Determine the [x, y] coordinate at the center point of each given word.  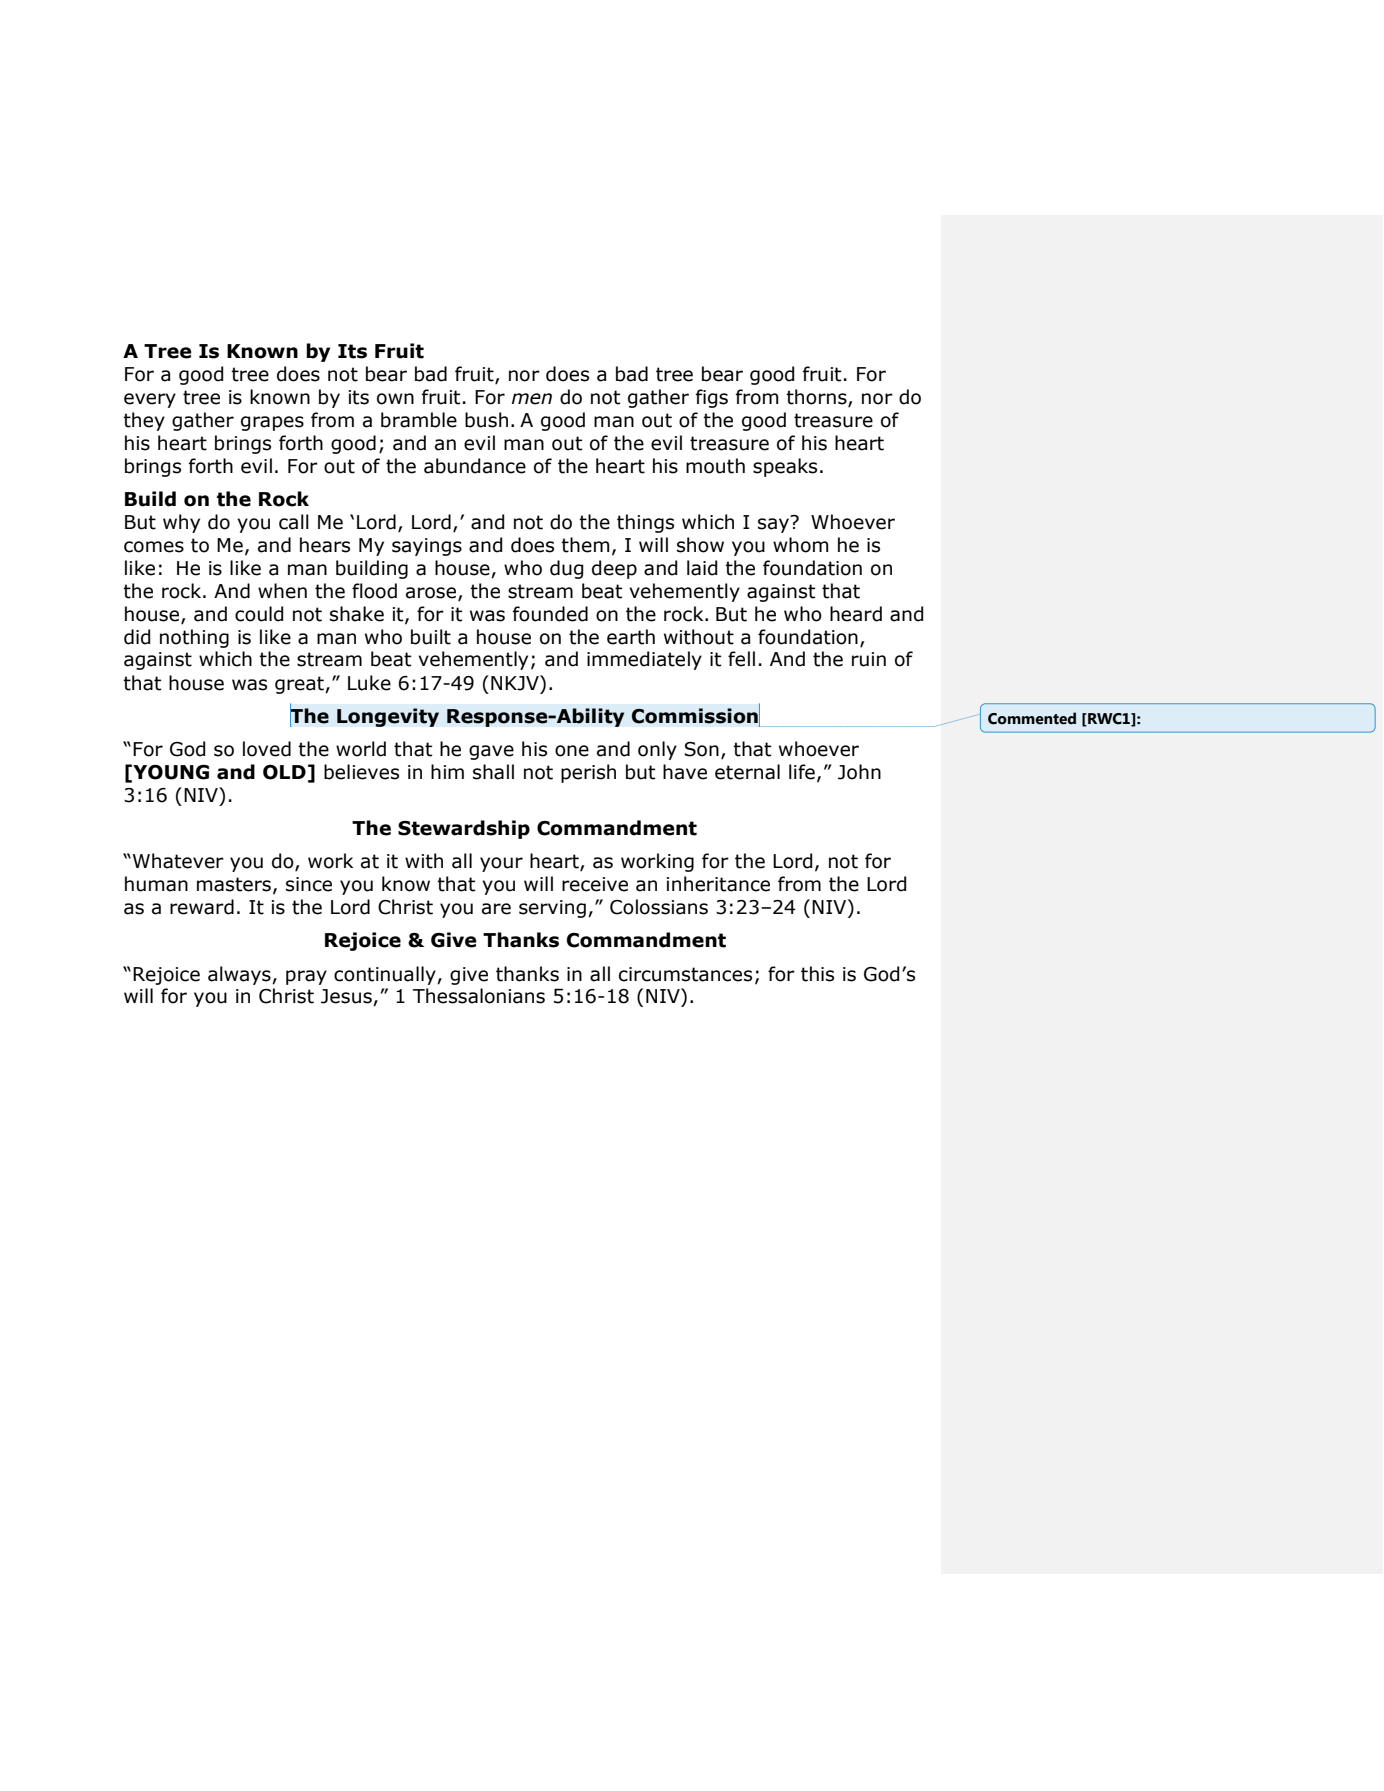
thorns [817, 398]
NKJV [516, 683]
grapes [272, 423]
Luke [369, 683]
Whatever [178, 861]
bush [486, 420]
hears [325, 545]
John [859, 772]
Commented [1032, 718]
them [585, 545]
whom [801, 545]
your [501, 864]
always [240, 975]
